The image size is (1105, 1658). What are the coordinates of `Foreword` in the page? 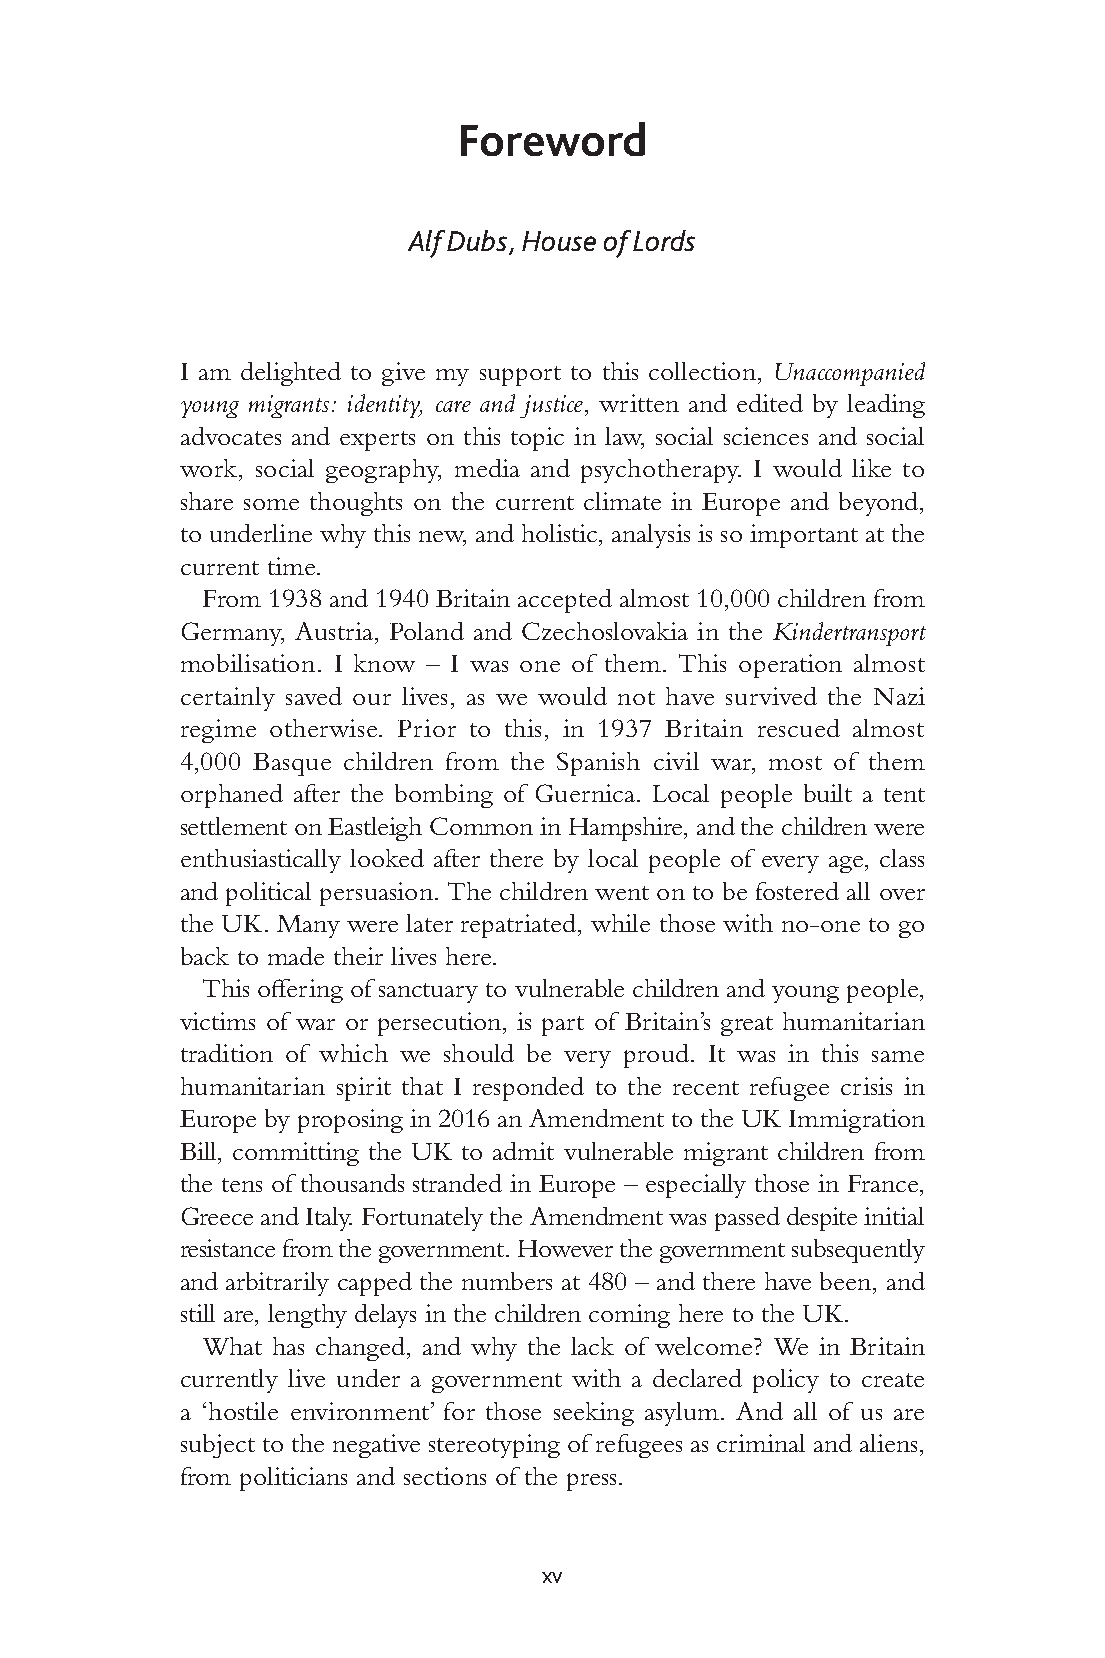 It's located at (553, 139).
